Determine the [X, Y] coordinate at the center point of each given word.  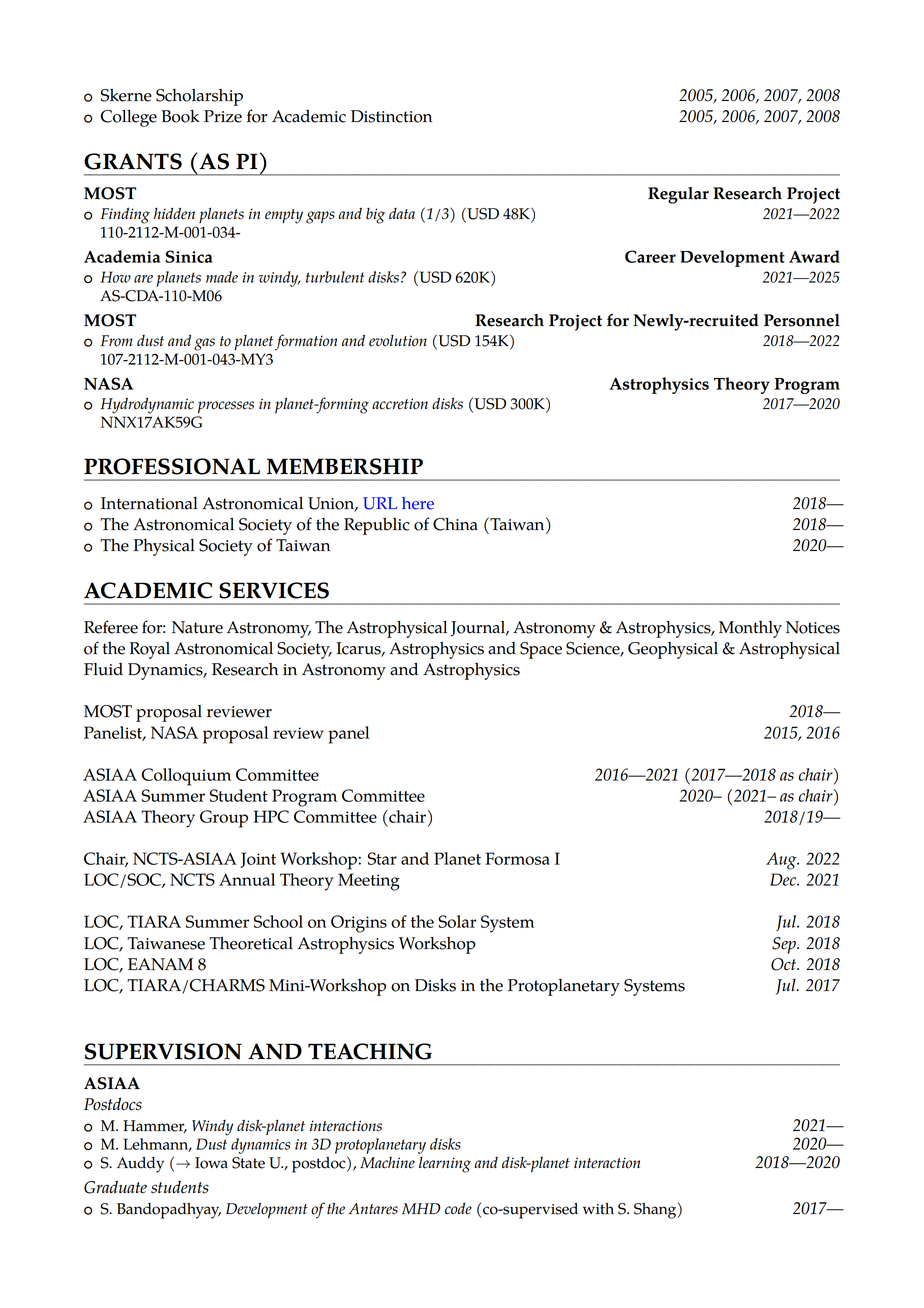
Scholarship [199, 97]
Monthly [750, 629]
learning [445, 1165]
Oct [785, 964]
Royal [149, 650]
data [402, 213]
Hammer [155, 1126]
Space [541, 650]
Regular [678, 195]
